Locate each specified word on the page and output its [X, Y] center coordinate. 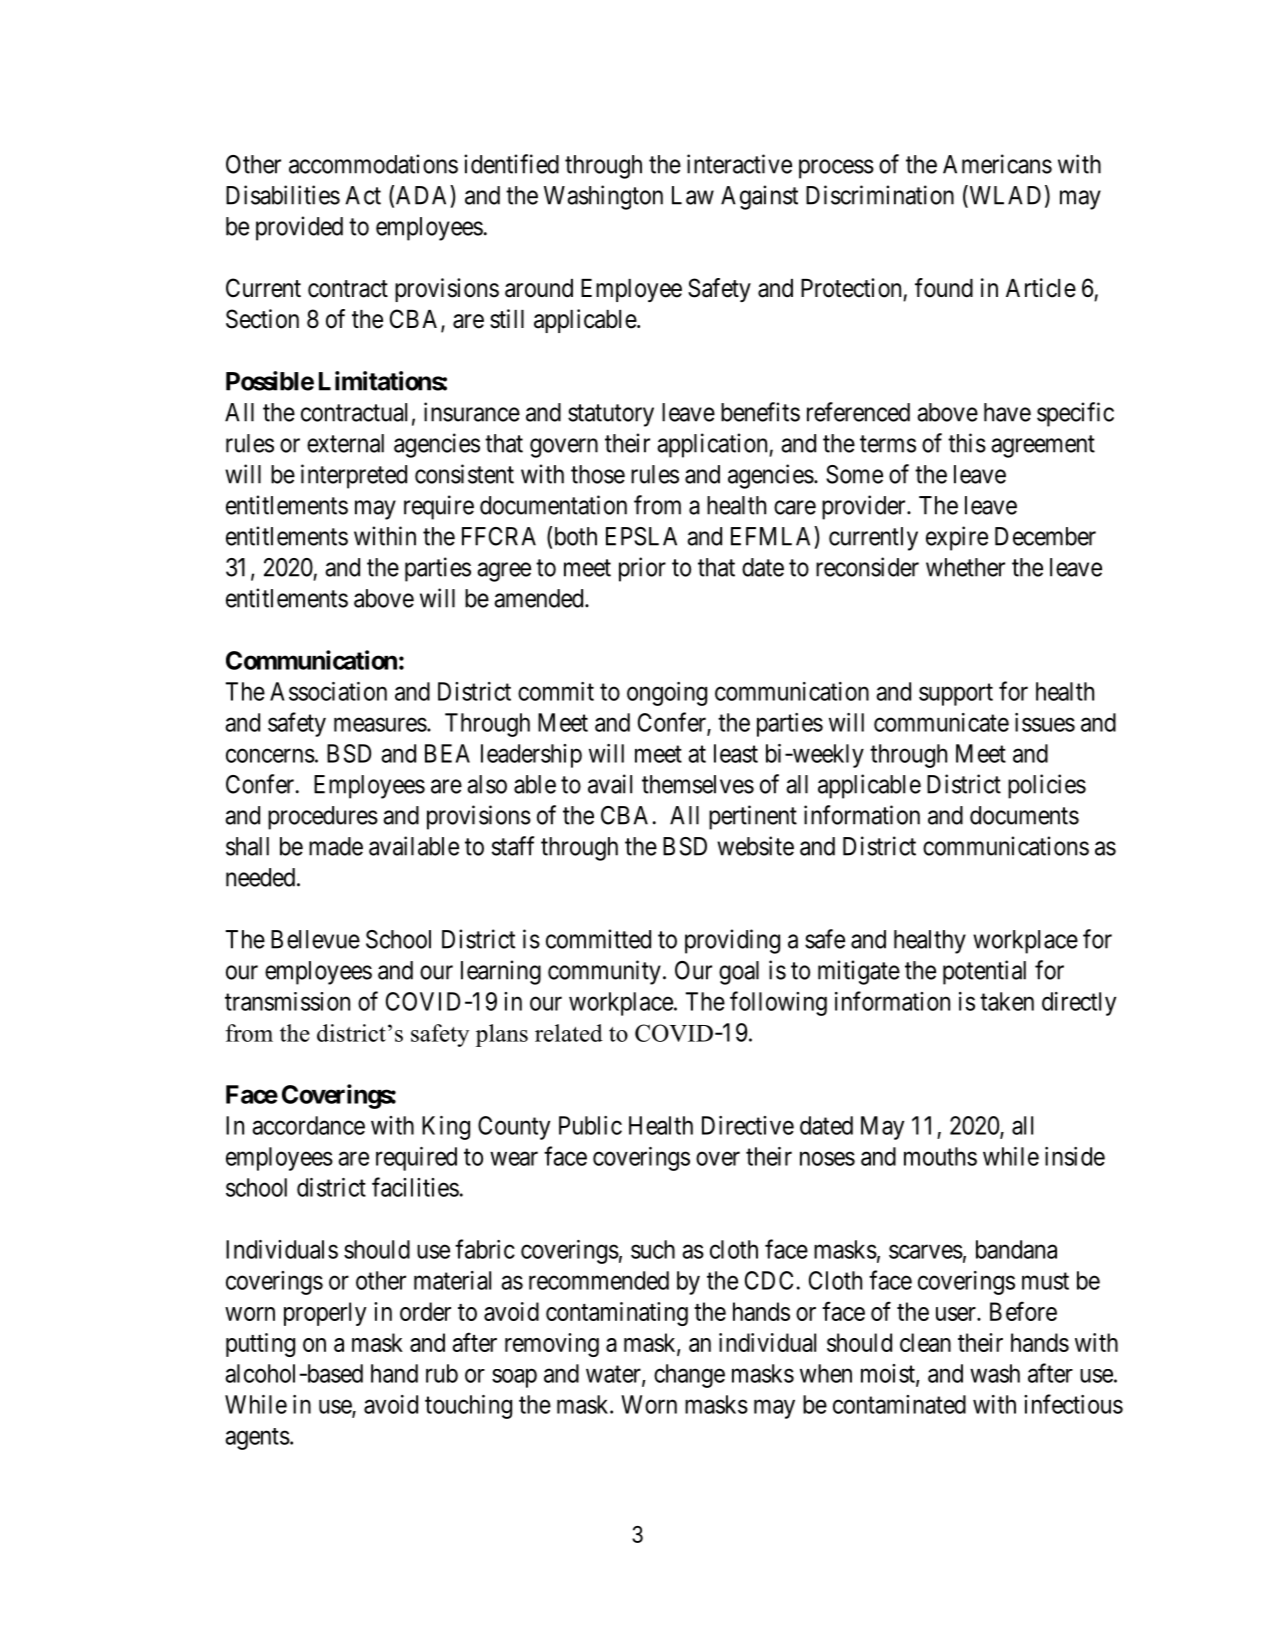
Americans [997, 164]
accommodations [373, 164]
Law [693, 195]
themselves [698, 784]
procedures [323, 818]
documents [1024, 815]
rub [442, 1373]
